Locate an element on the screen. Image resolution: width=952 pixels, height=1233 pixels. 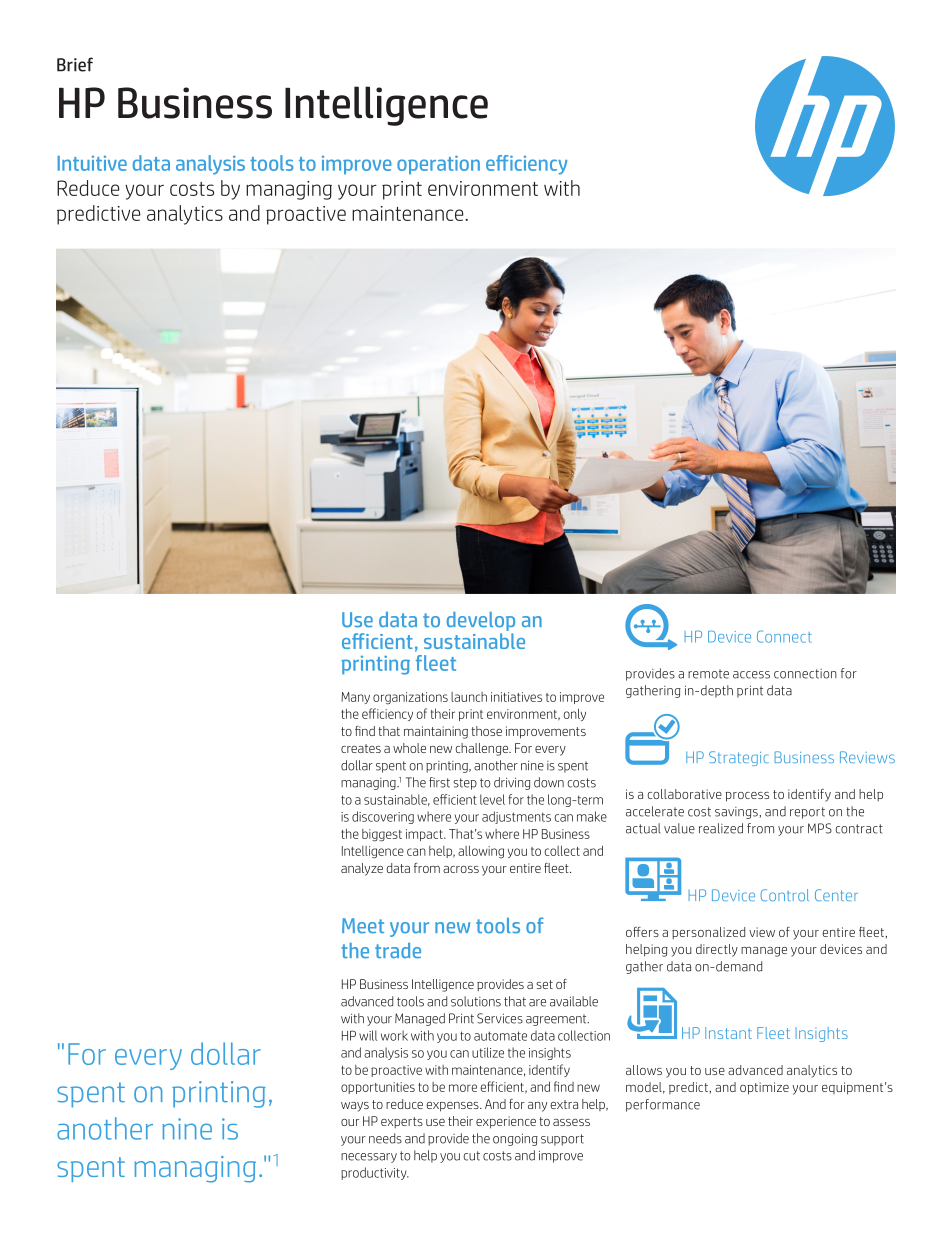
launch is located at coordinates (469, 697).
